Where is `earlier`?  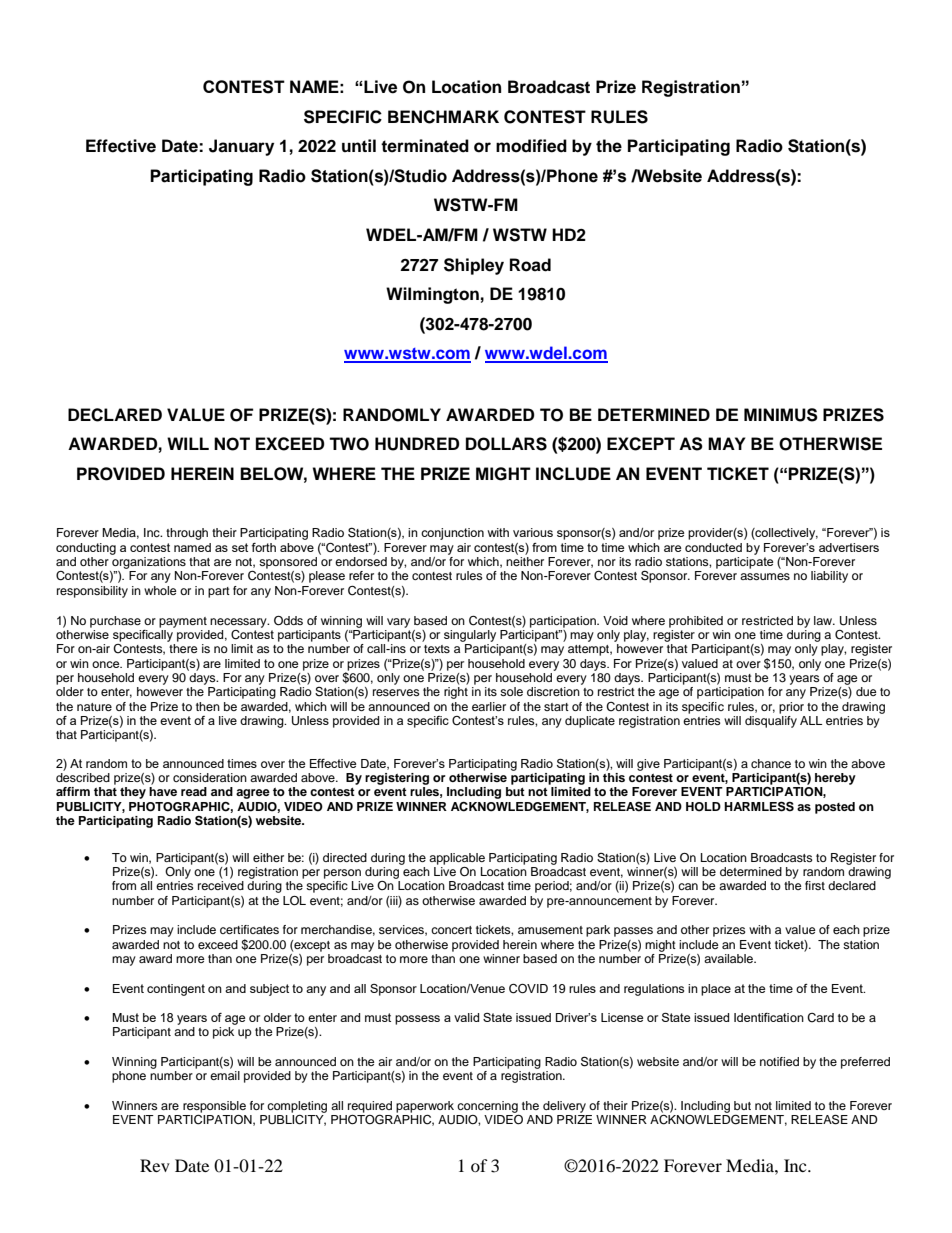
earlier is located at coordinates (489, 706).
